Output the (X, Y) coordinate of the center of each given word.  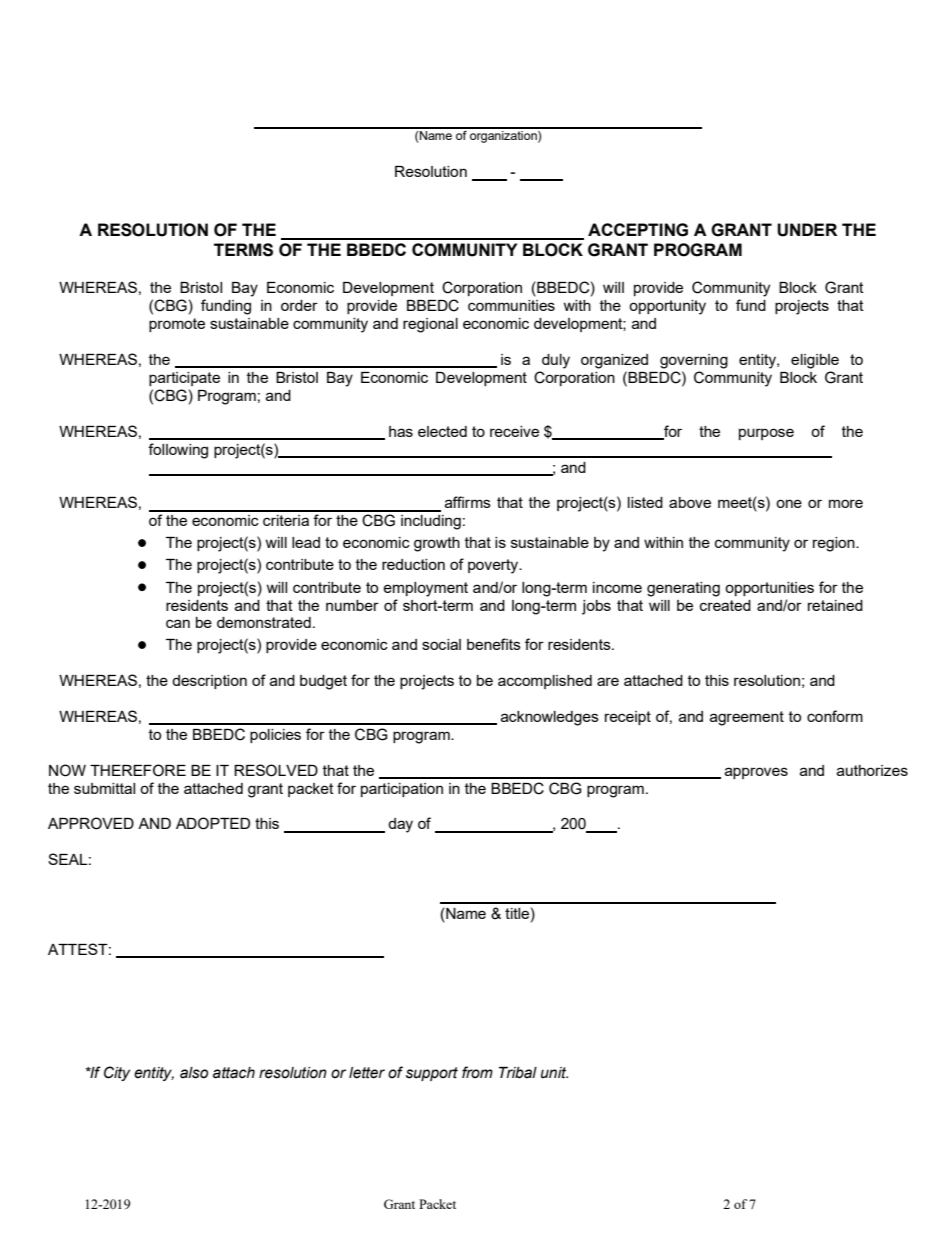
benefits (494, 644)
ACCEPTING (638, 230)
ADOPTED (213, 823)
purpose (766, 434)
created (725, 605)
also (194, 1073)
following (178, 451)
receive (514, 431)
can (178, 623)
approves (756, 773)
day (400, 825)
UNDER (807, 230)
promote (177, 325)
